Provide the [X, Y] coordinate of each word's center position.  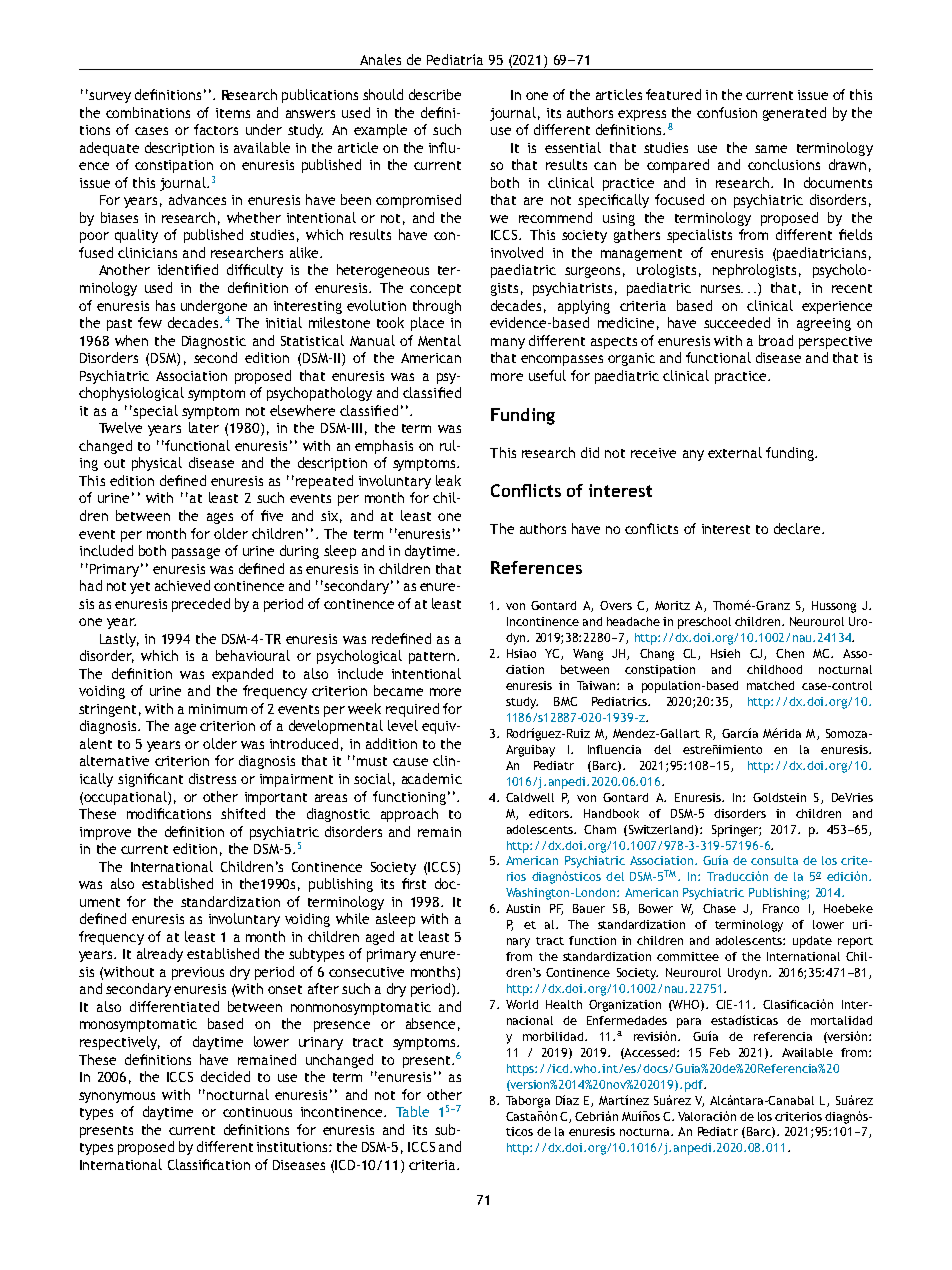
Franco [781, 908]
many [508, 343]
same [771, 149]
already [160, 955]
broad [776, 340]
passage [196, 553]
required [412, 710]
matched [770, 685]
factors [216, 129]
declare [798, 528]
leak [448, 480]
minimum [218, 709]
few [150, 322]
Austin [523, 908]
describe [435, 94]
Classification [209, 1164]
